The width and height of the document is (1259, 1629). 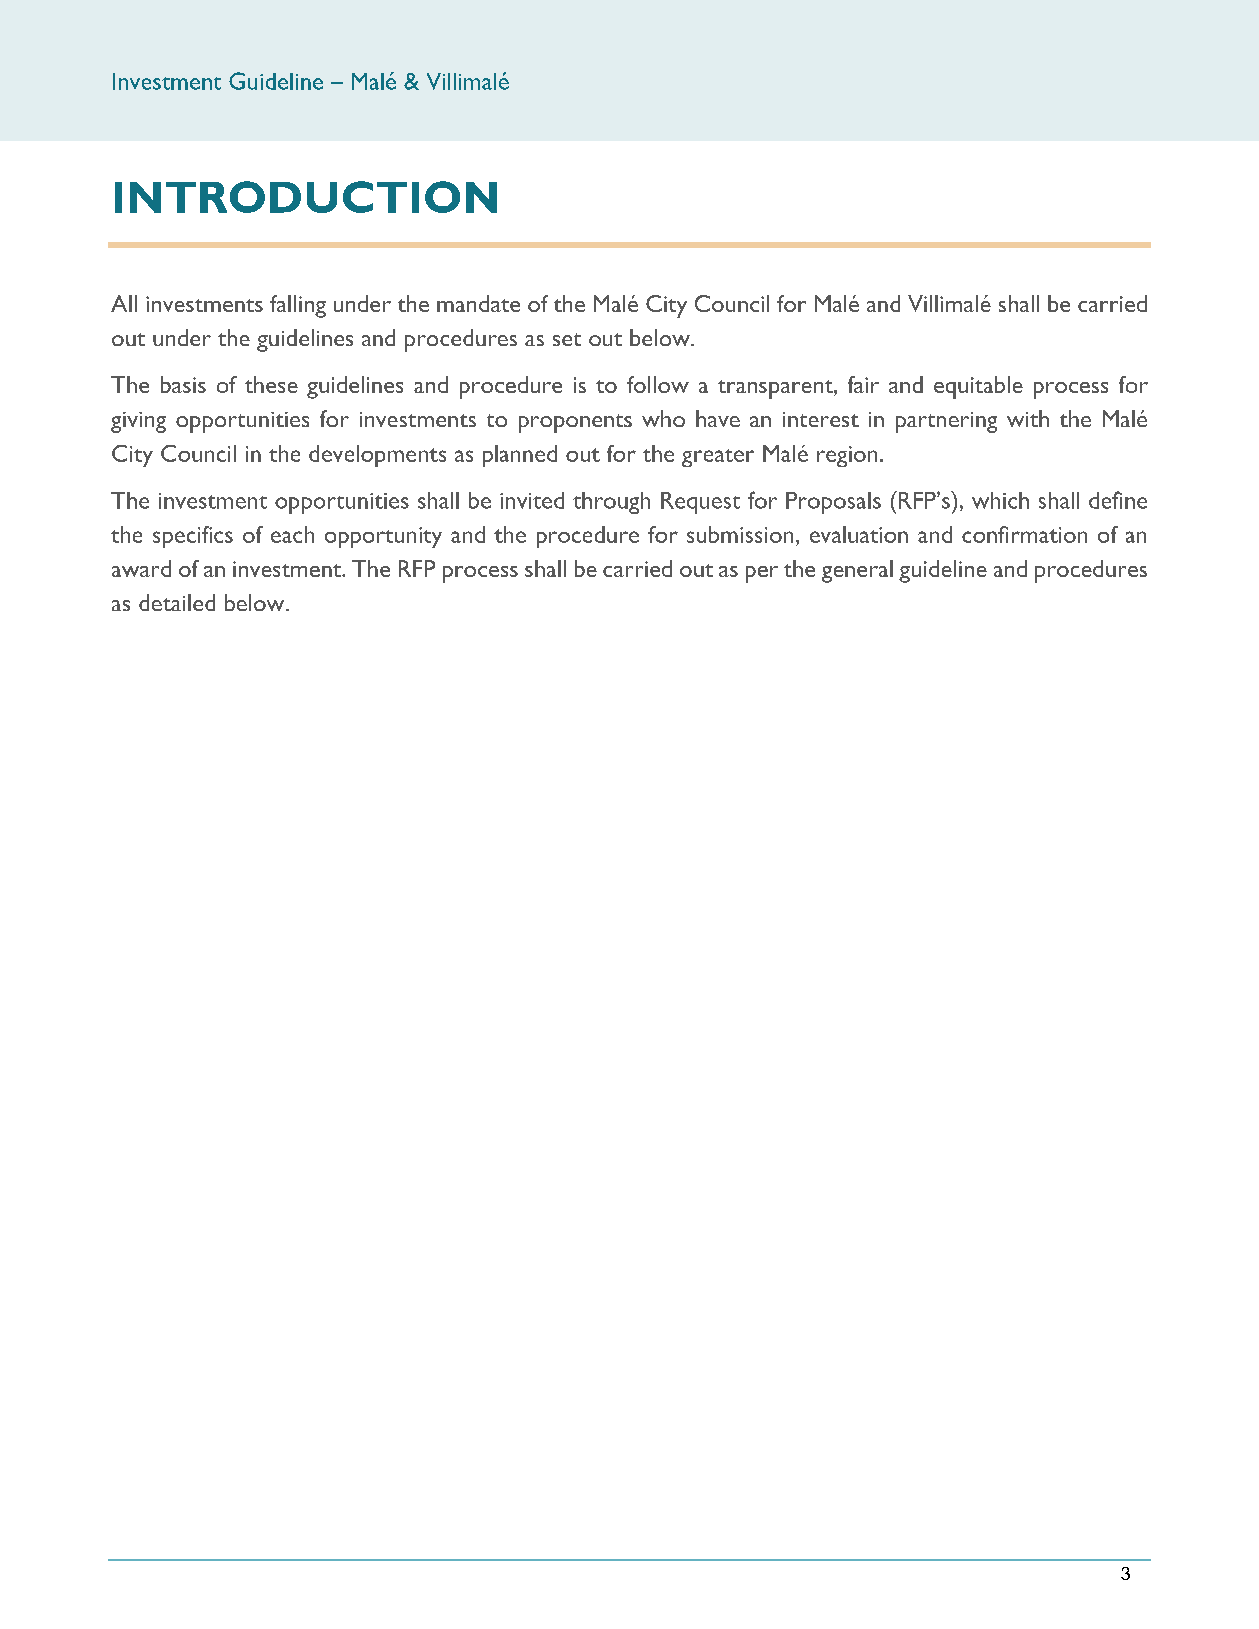 I want to click on set, so click(x=567, y=339).
